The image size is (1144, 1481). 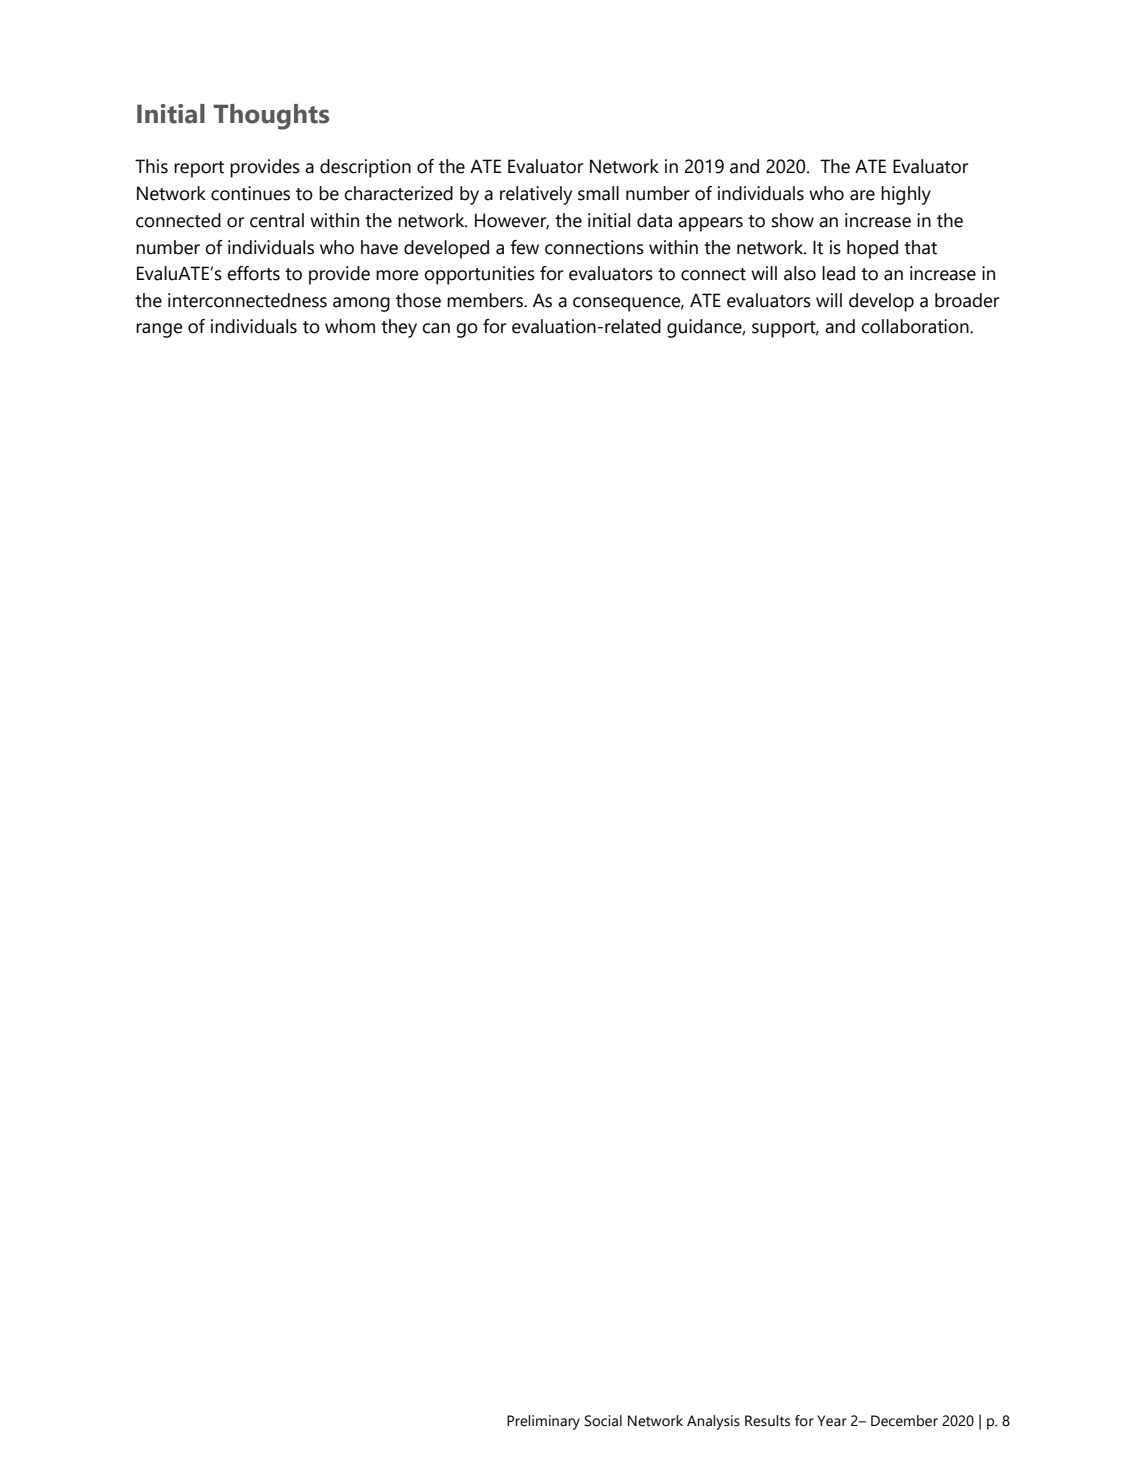 What do you see at coordinates (399, 328) in the page?
I see `they` at bounding box center [399, 328].
